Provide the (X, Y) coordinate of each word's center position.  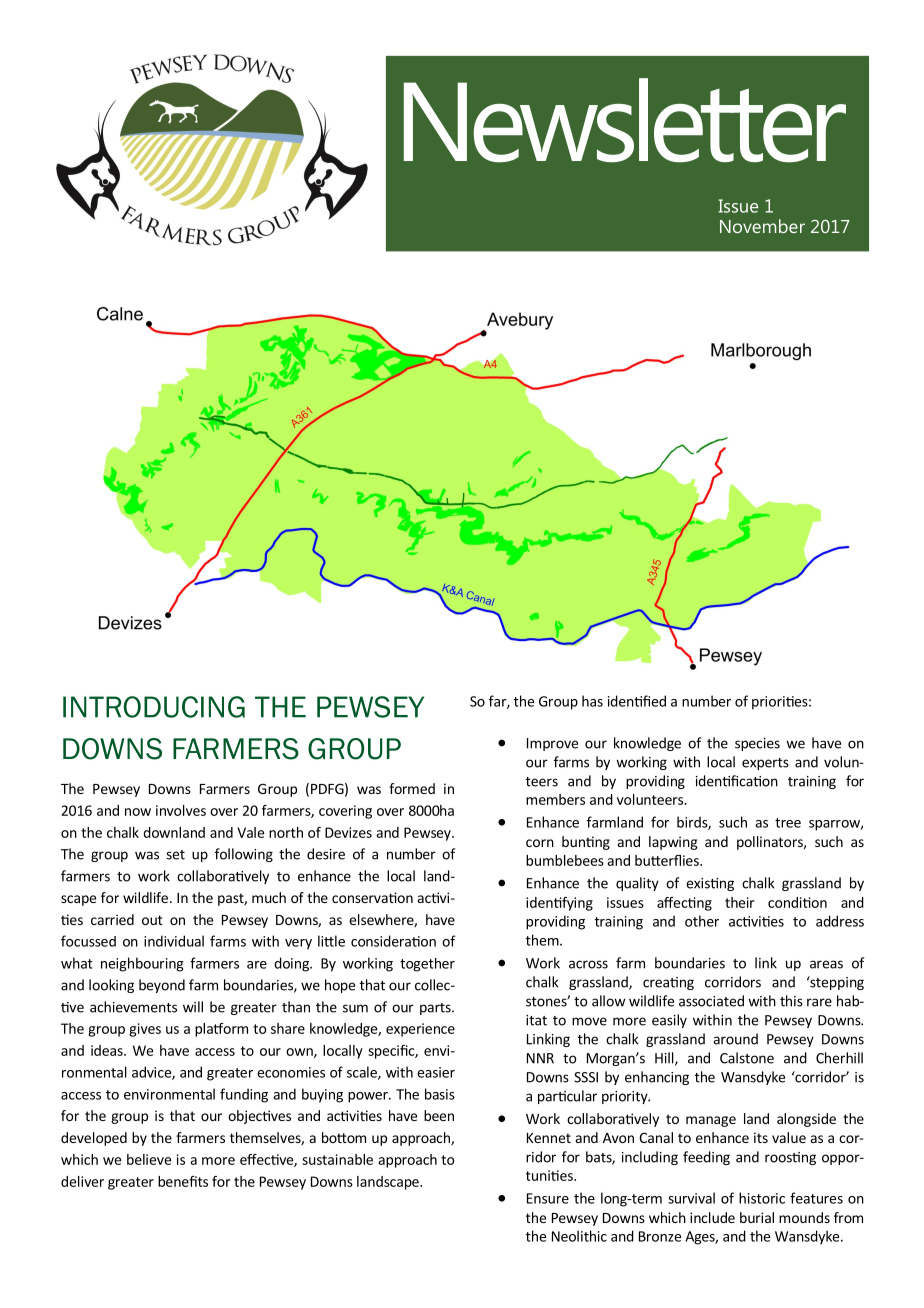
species (757, 744)
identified (637, 701)
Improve (552, 744)
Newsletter (625, 120)
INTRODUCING (154, 707)
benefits (183, 1181)
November (762, 226)
